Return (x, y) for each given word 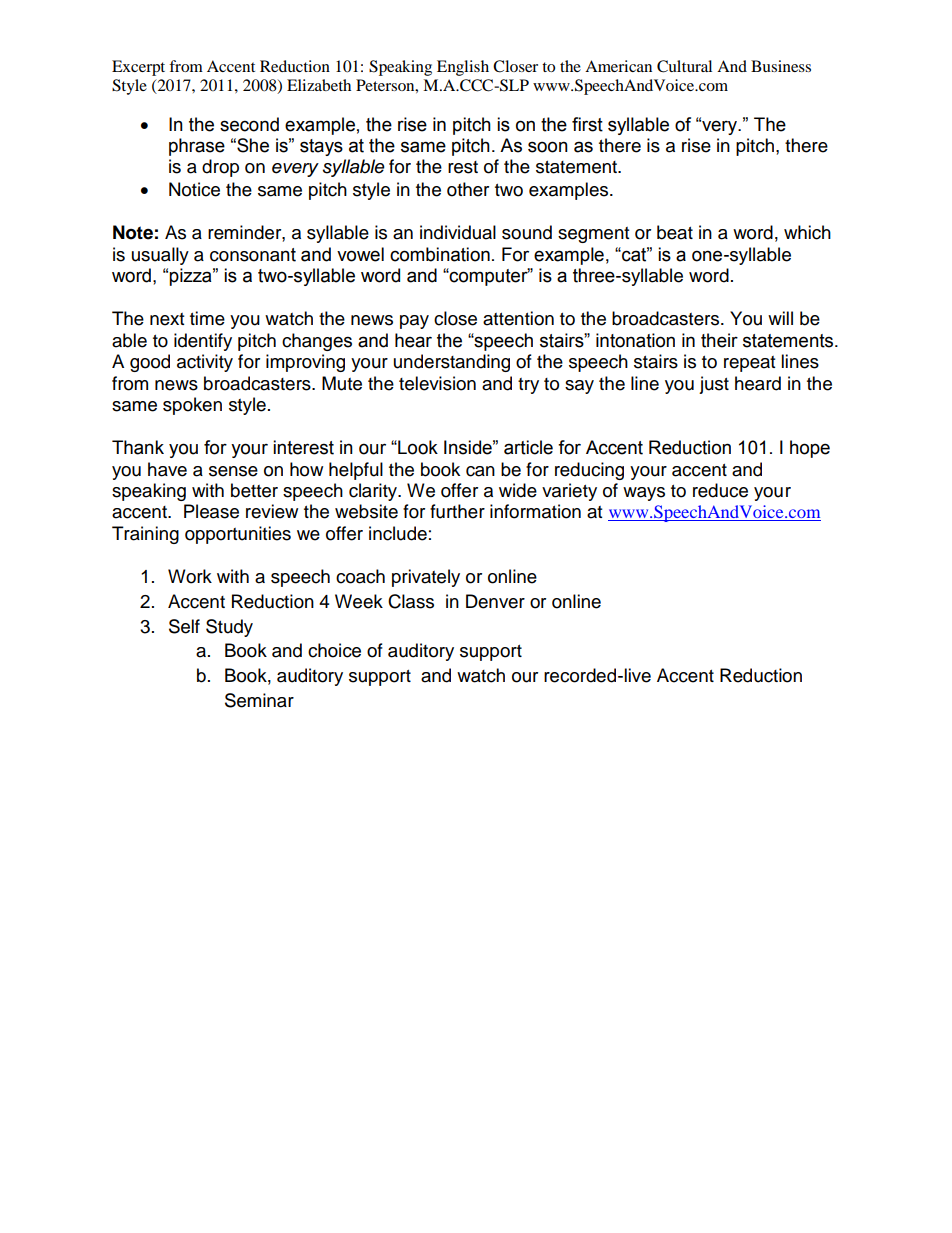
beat (675, 232)
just (714, 385)
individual (458, 232)
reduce (720, 490)
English (463, 68)
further (457, 511)
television (437, 383)
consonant (253, 255)
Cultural (684, 66)
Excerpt (138, 68)
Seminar (259, 700)
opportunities (238, 535)
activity (205, 363)
